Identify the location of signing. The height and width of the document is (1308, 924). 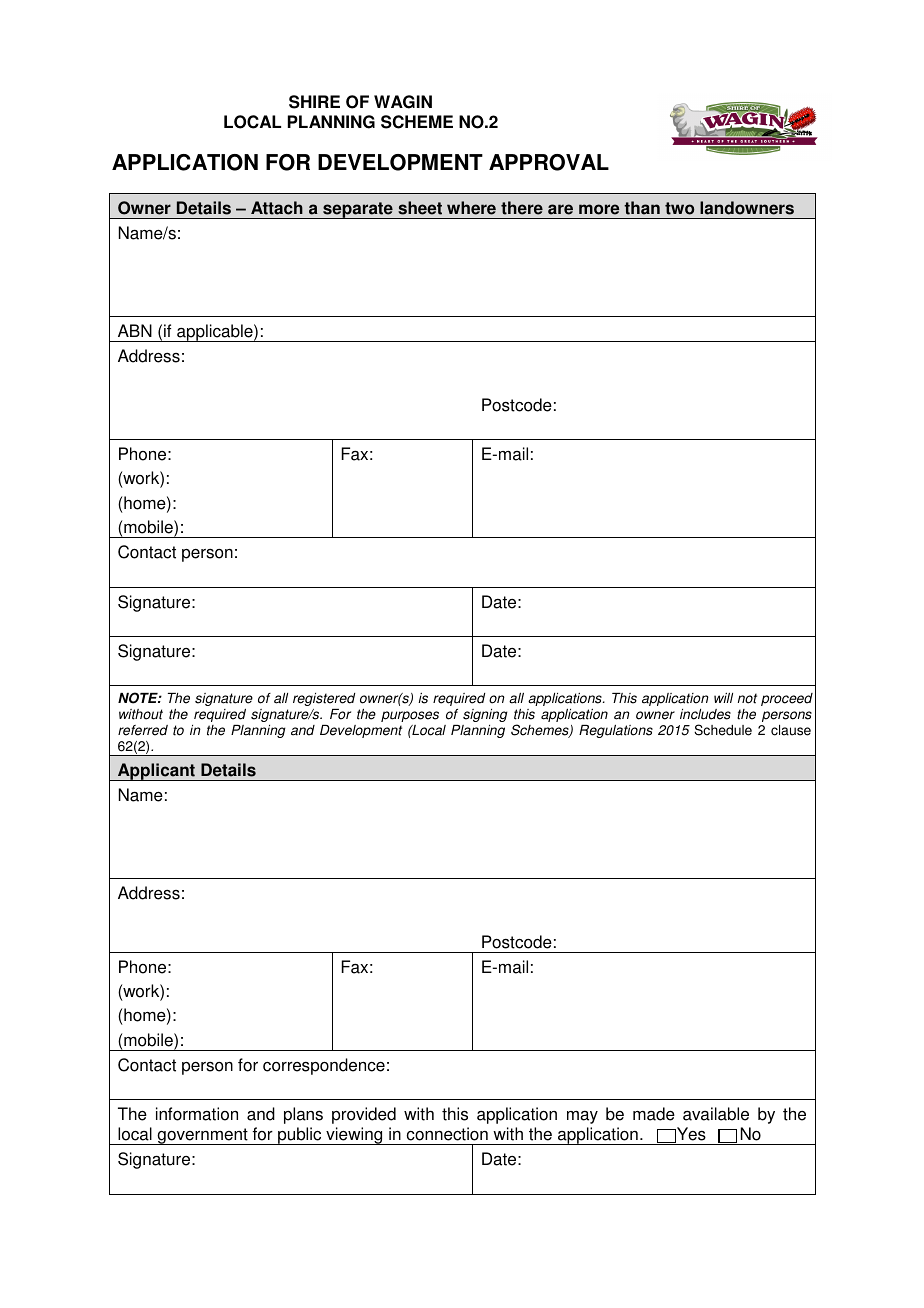
(485, 715).
